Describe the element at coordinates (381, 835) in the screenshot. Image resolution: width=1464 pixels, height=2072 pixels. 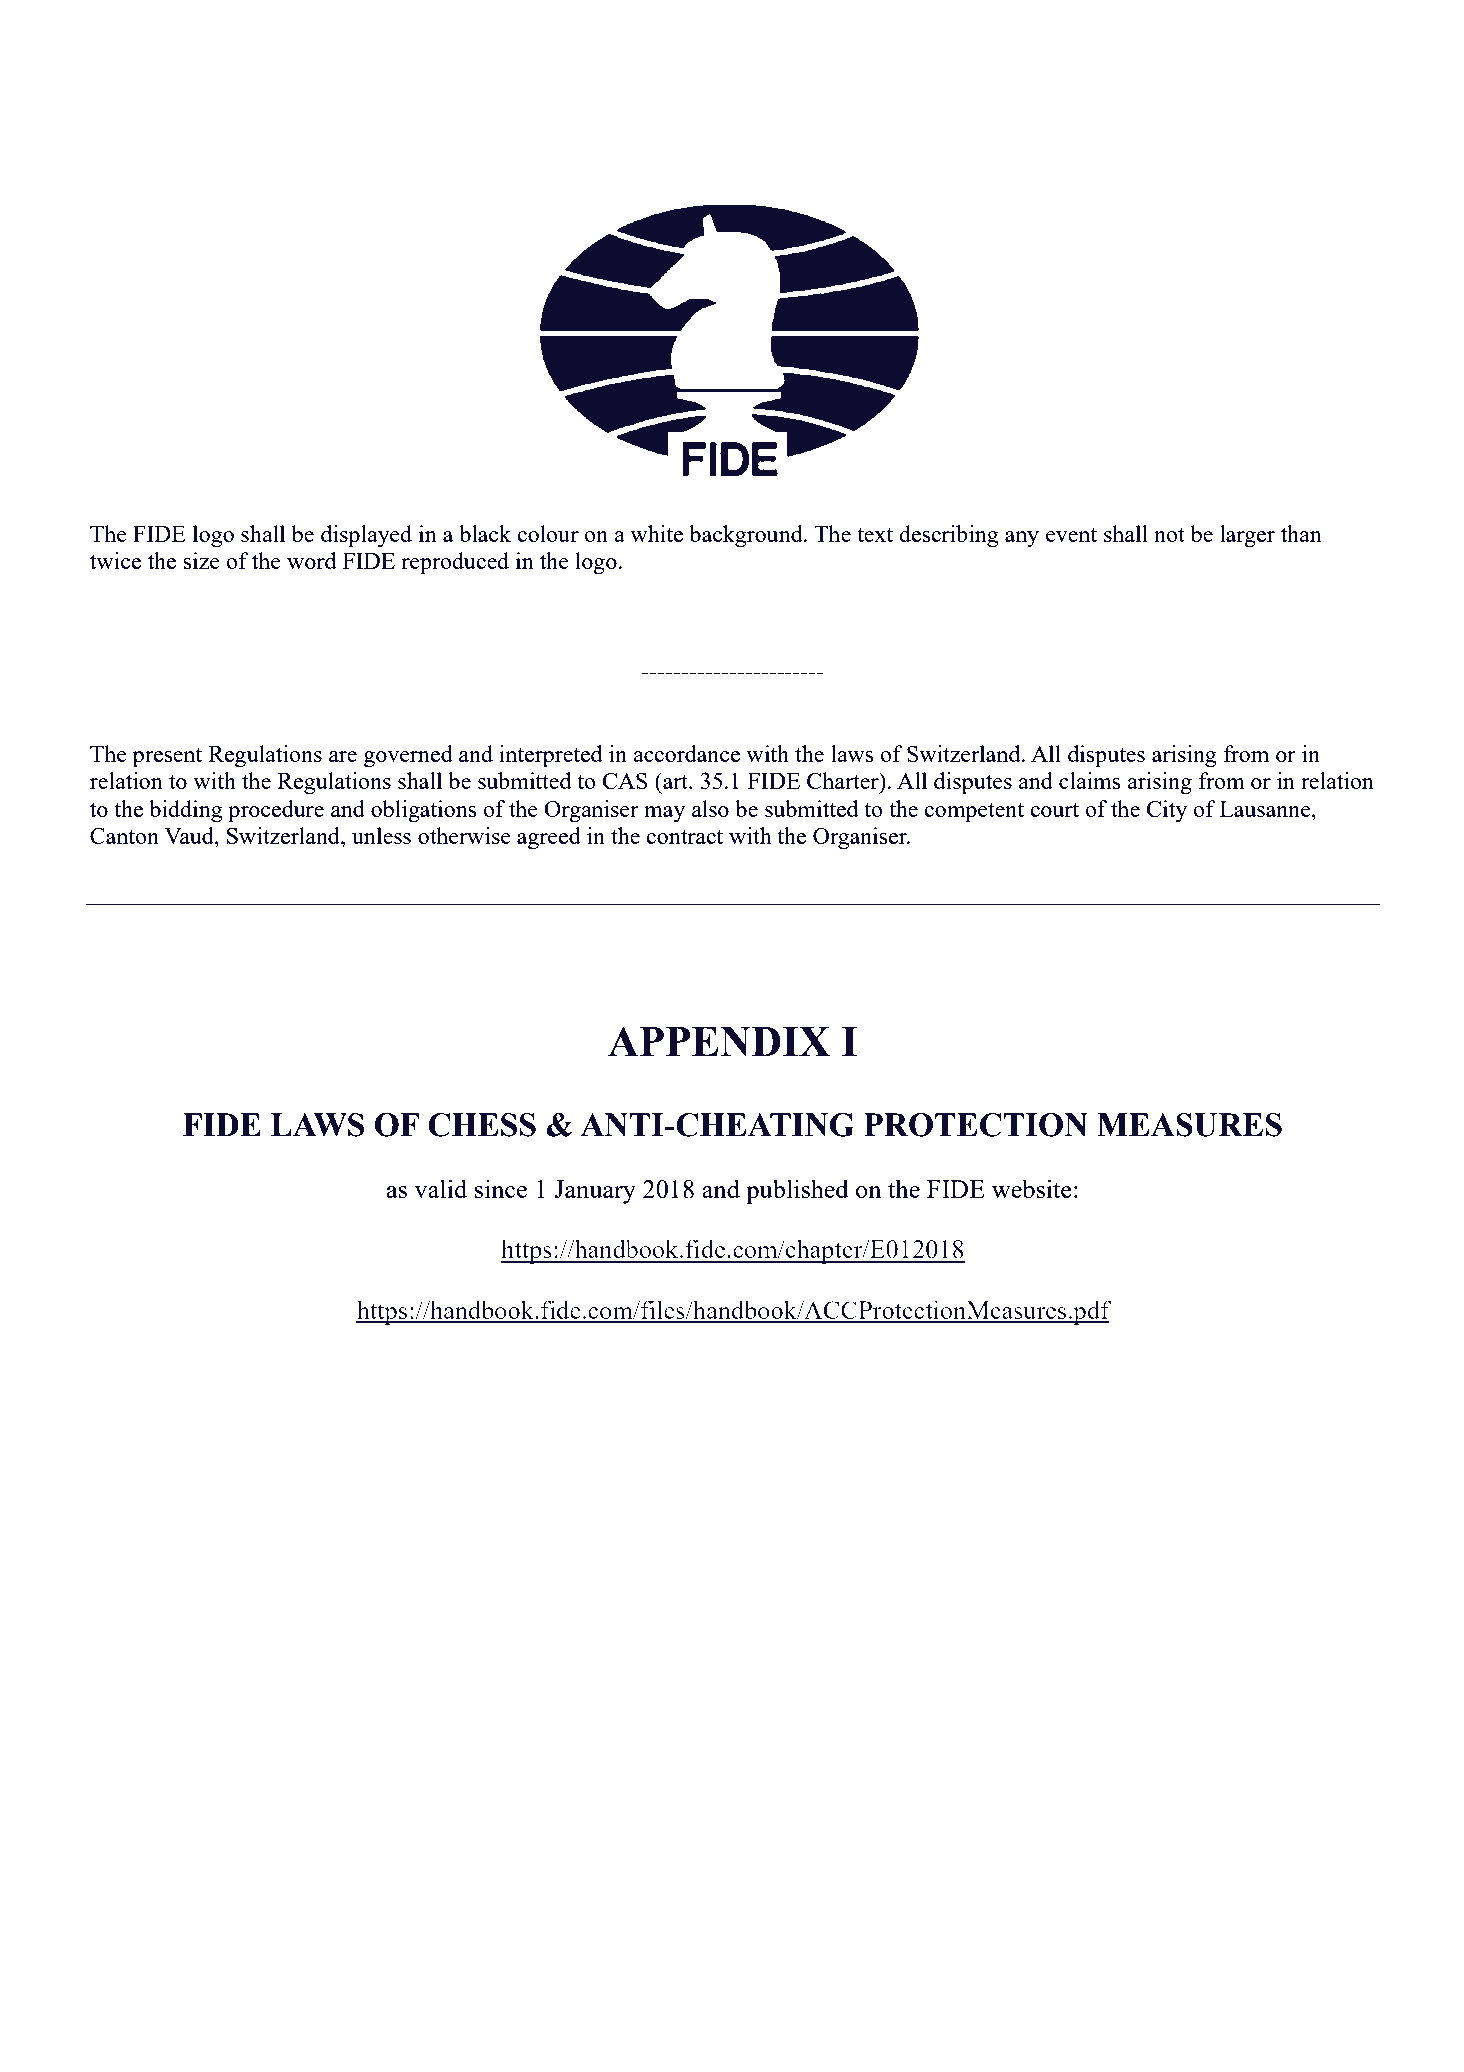
I see `unless` at that location.
